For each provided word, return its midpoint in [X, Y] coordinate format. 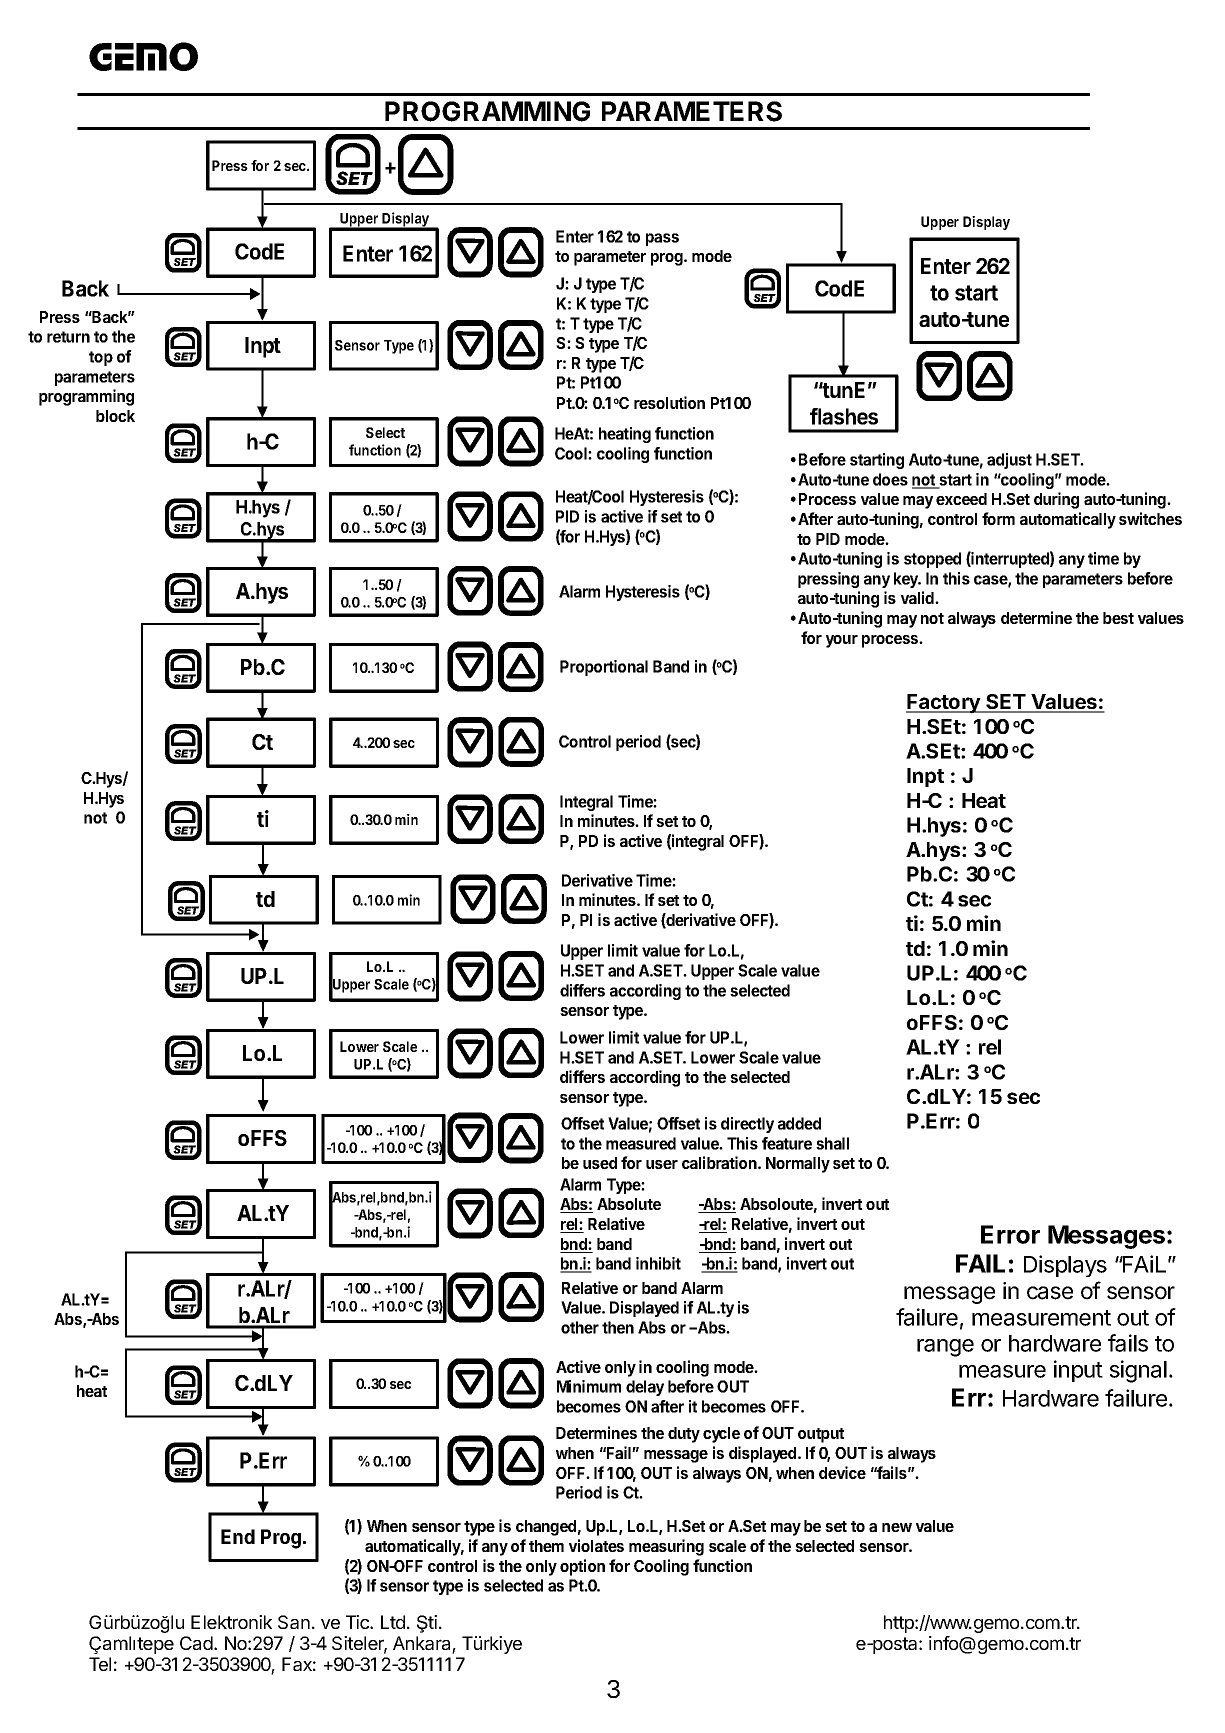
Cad [197, 1643]
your [842, 641]
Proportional [604, 668]
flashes [844, 416]
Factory [944, 704]
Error [1010, 1234]
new [897, 1527]
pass [662, 239]
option [582, 1567]
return [68, 337]
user [662, 1164]
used [600, 1163]
